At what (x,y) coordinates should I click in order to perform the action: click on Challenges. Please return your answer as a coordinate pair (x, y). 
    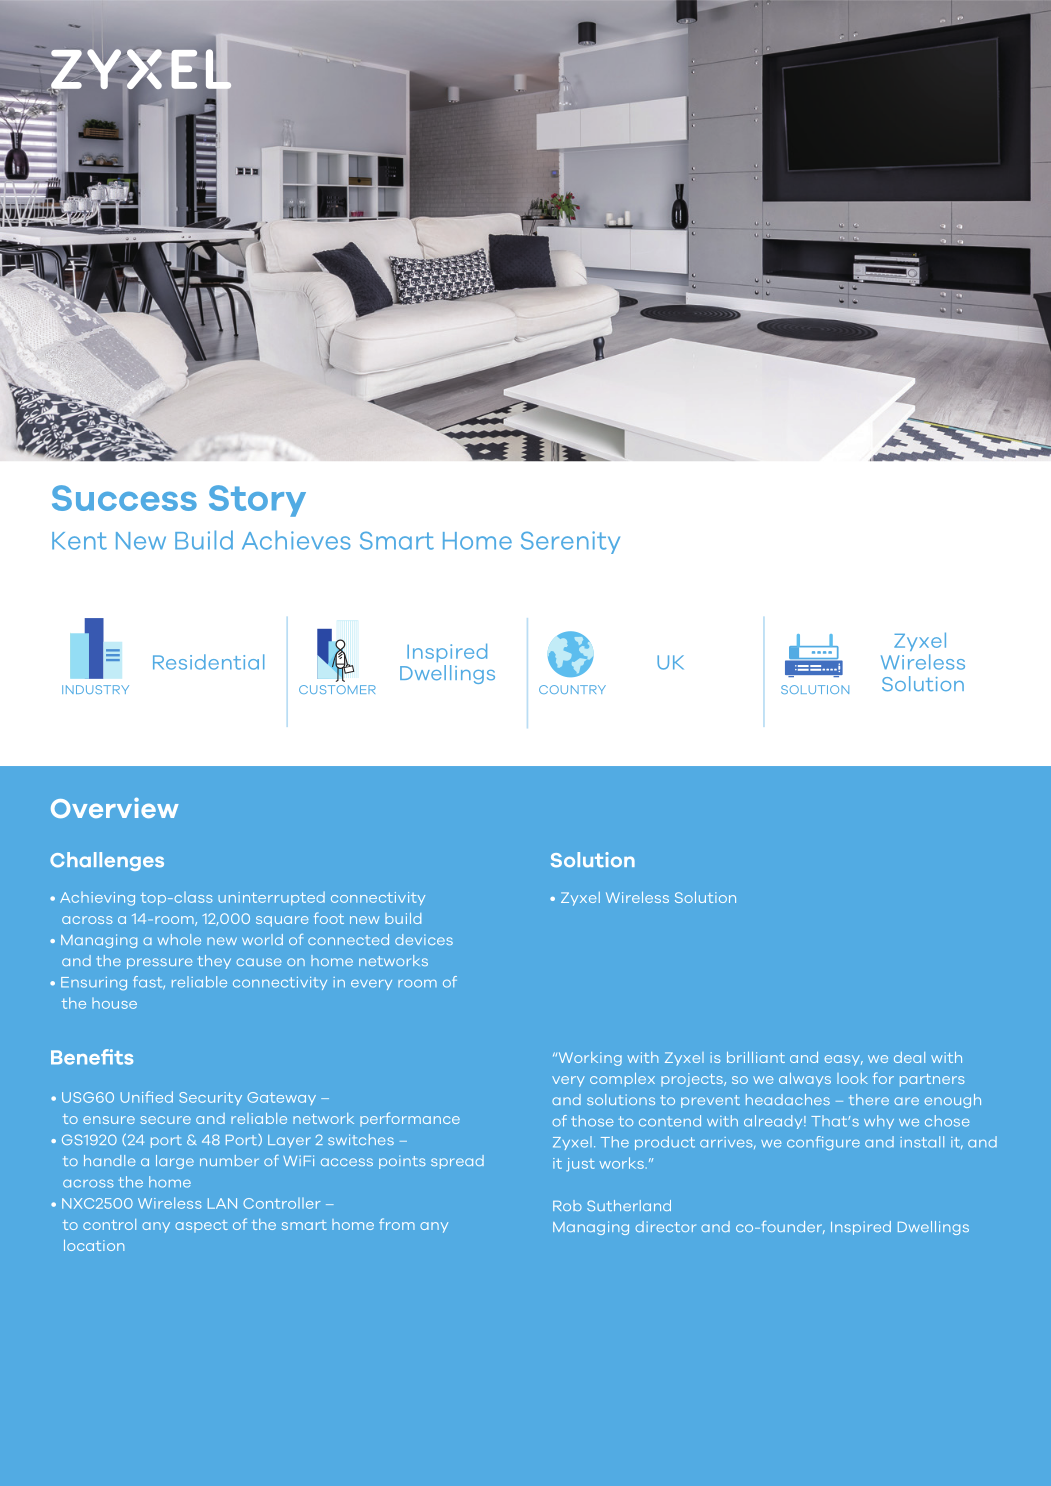
    Looking at the image, I should click on (107, 861).
